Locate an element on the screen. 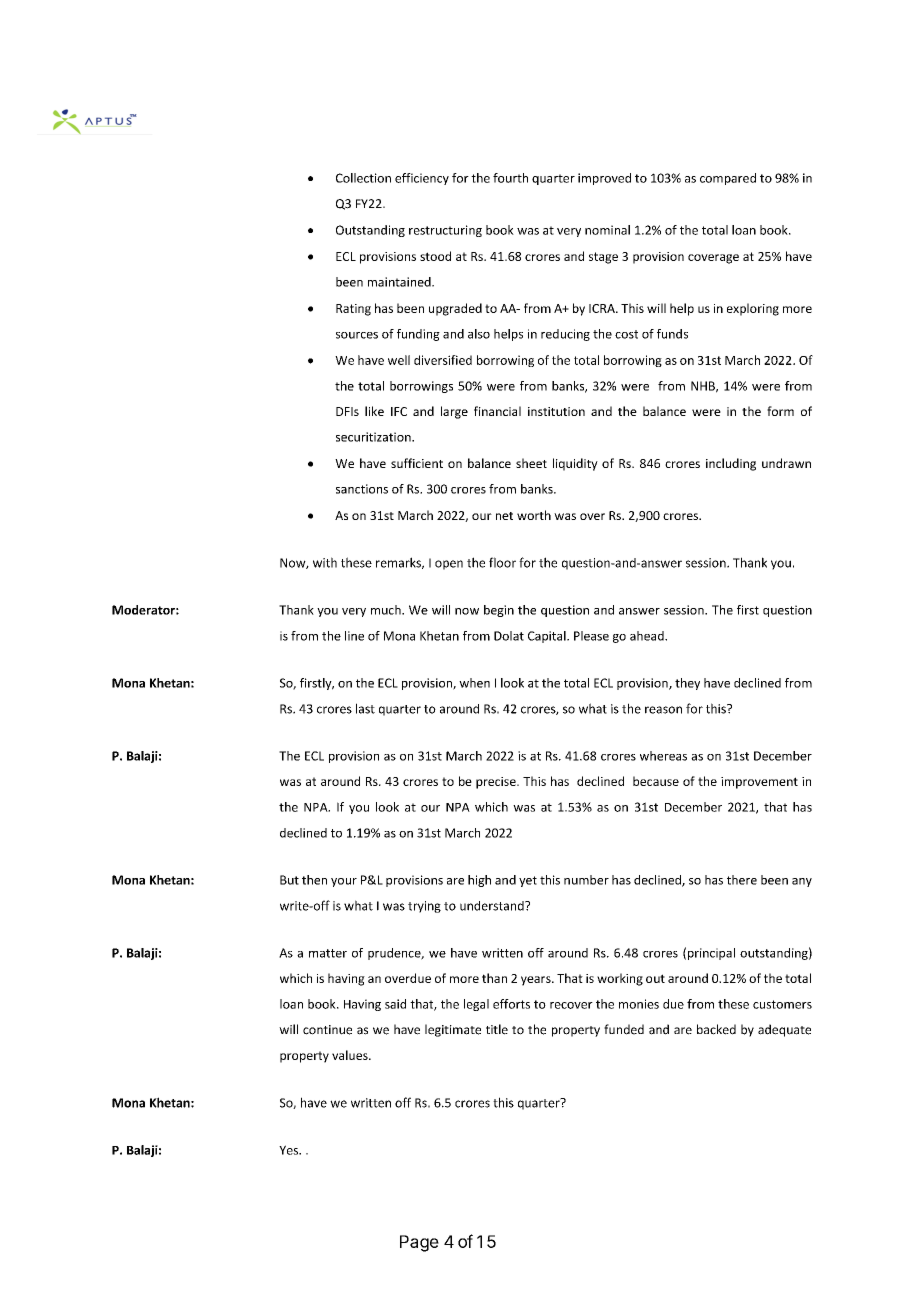 The width and height of the screenshot is (924, 1307). Collection is located at coordinates (363, 178).
